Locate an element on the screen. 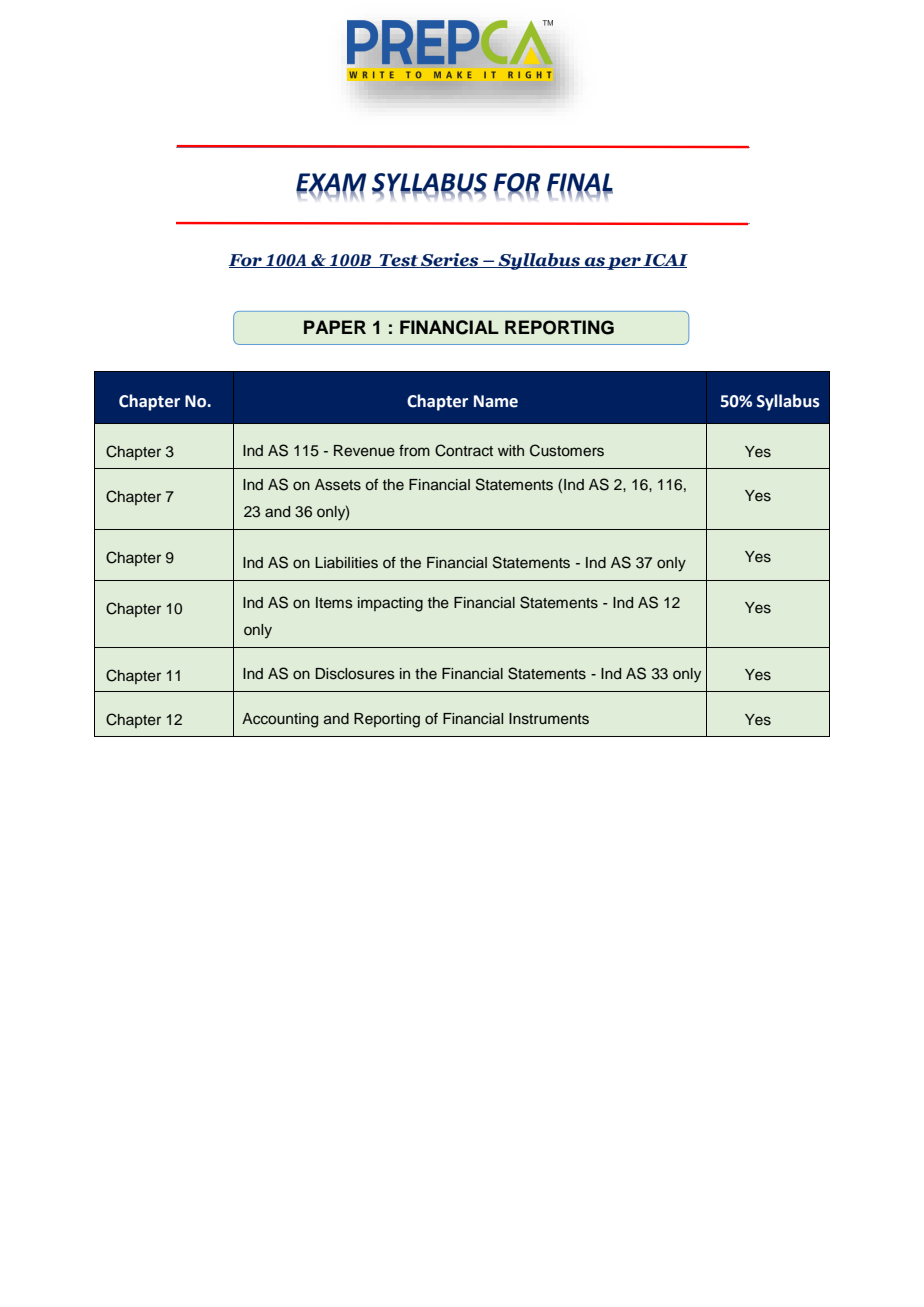  Customers is located at coordinates (567, 450).
